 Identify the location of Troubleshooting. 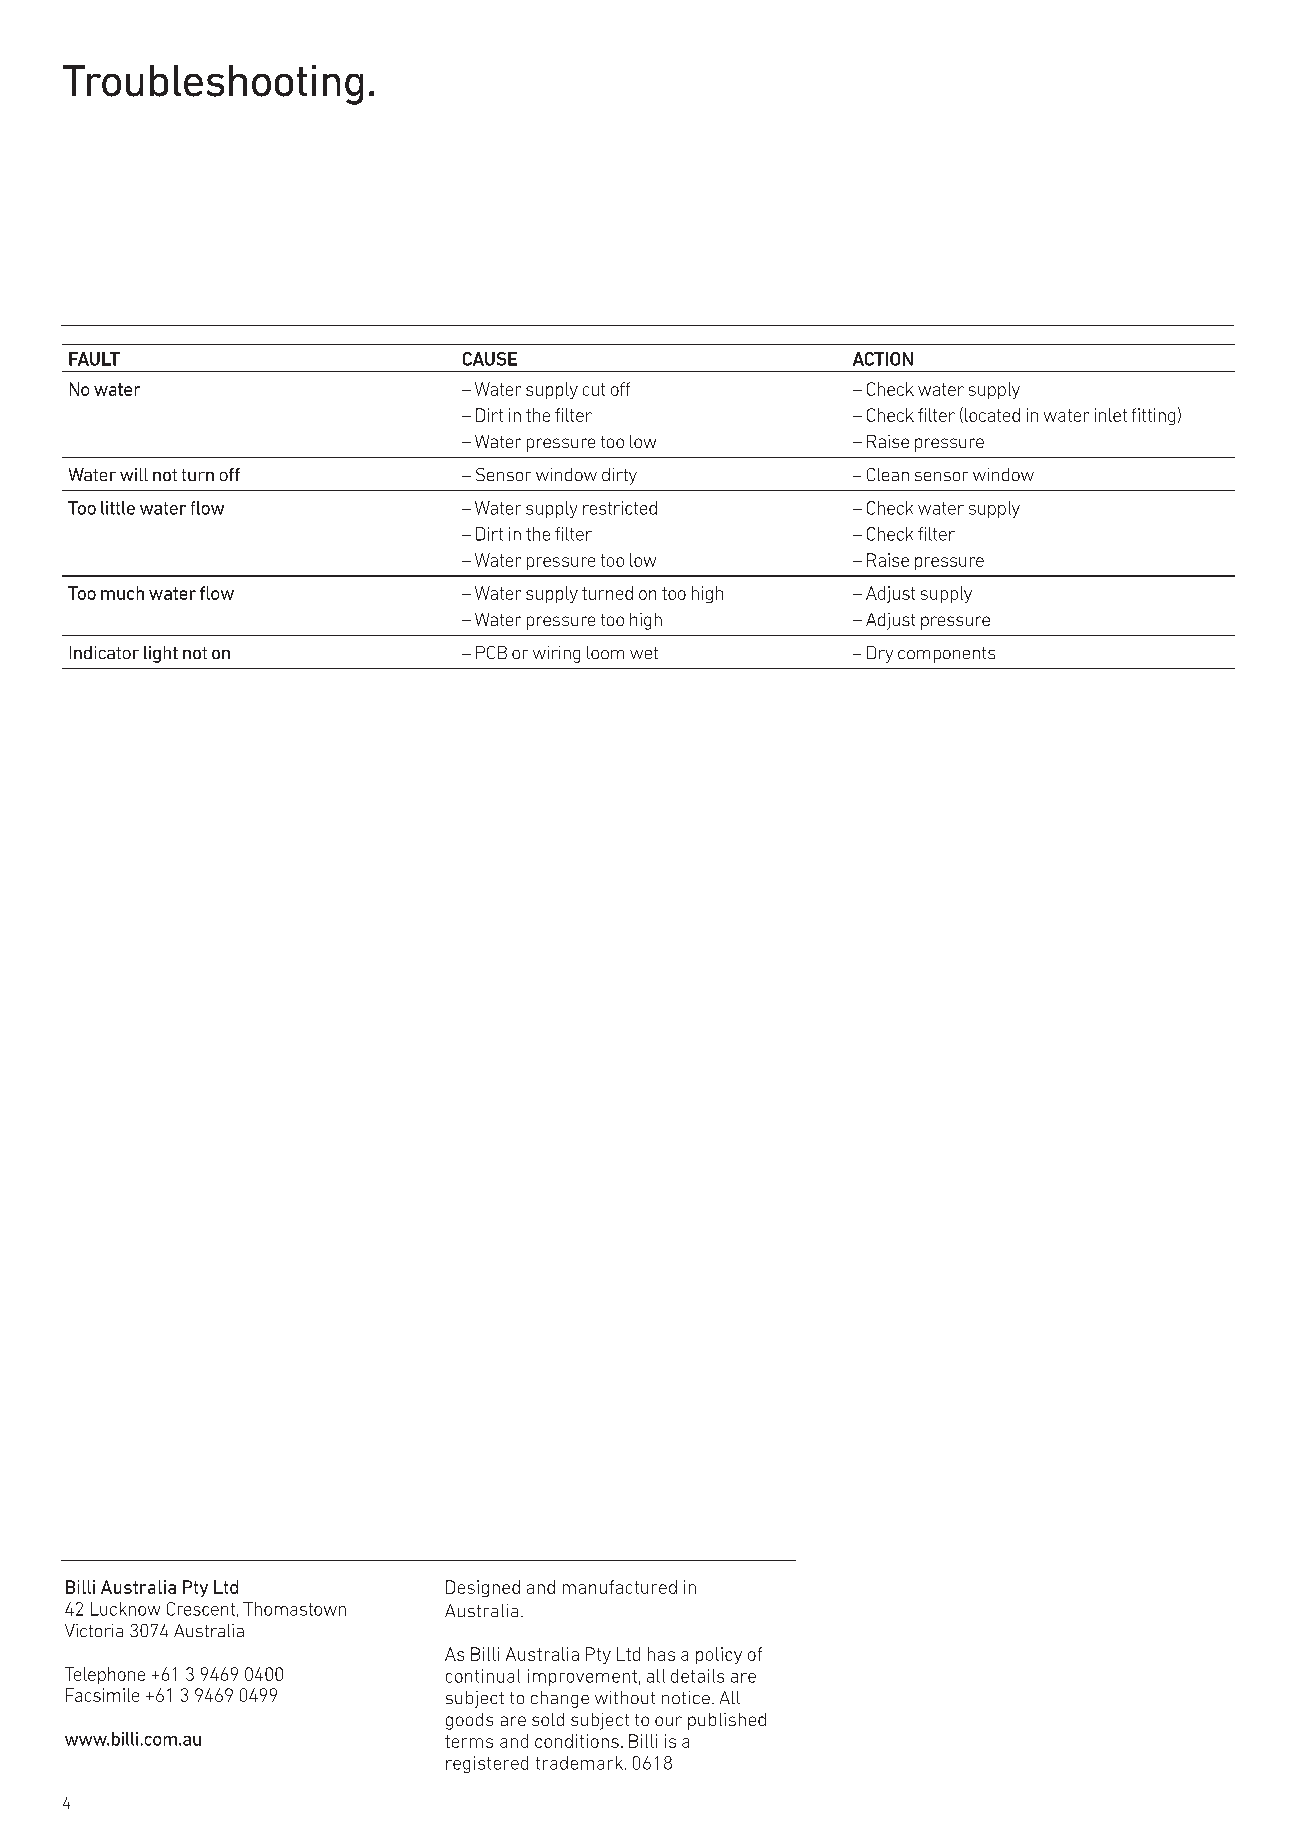
(213, 85).
